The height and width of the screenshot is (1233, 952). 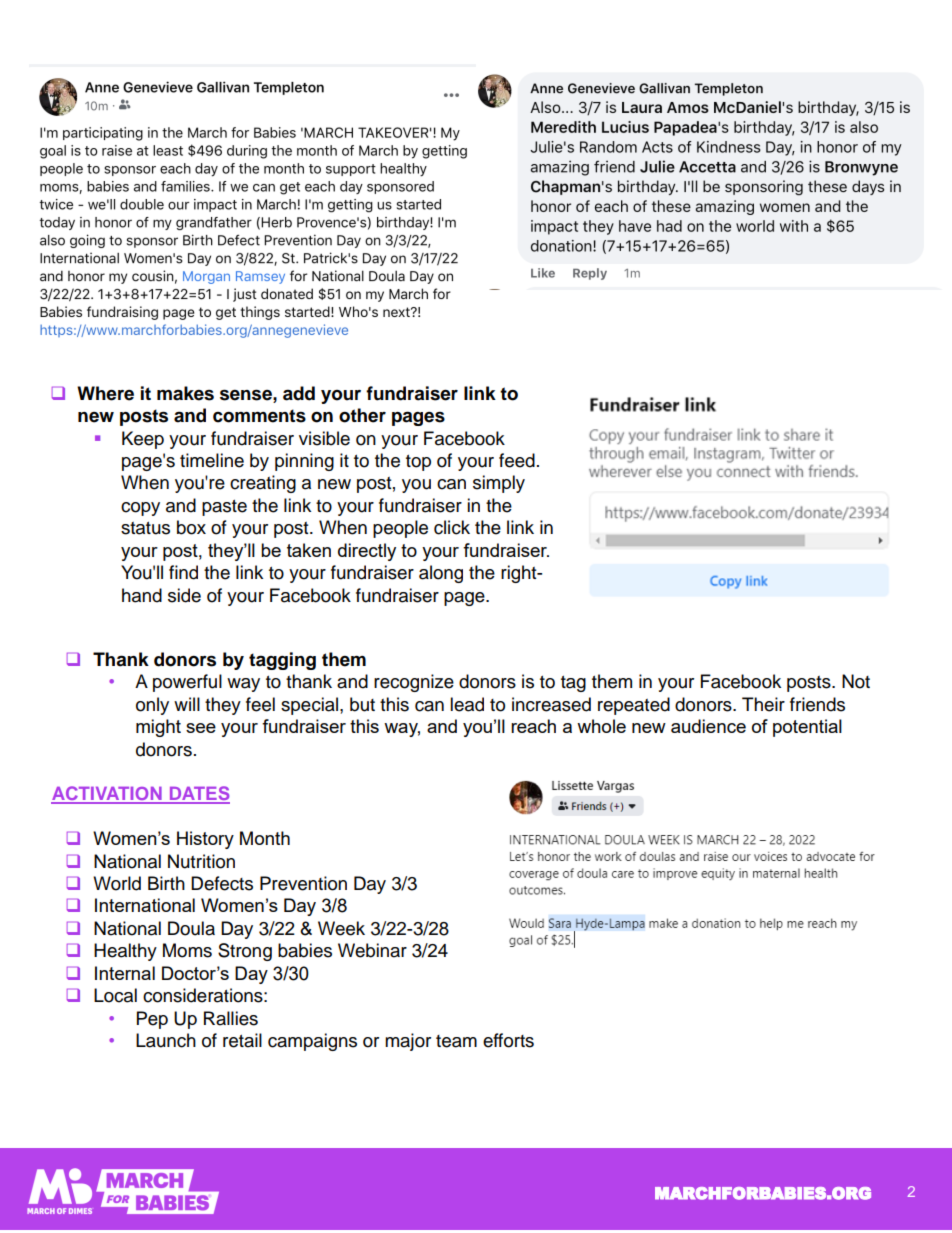 What do you see at coordinates (807, 728) in the screenshot?
I see `potential` at bounding box center [807, 728].
